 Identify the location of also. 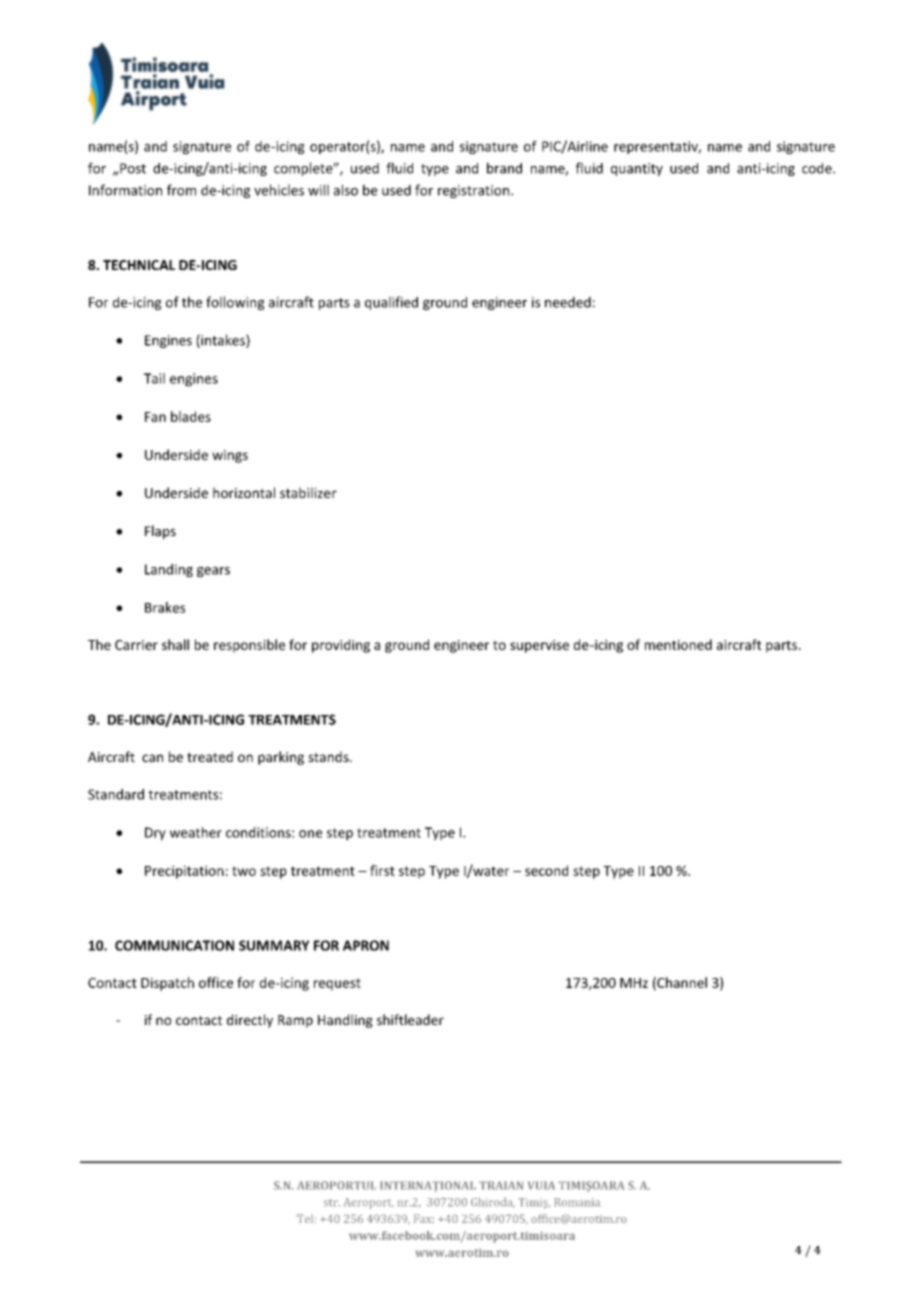
(346, 190).
